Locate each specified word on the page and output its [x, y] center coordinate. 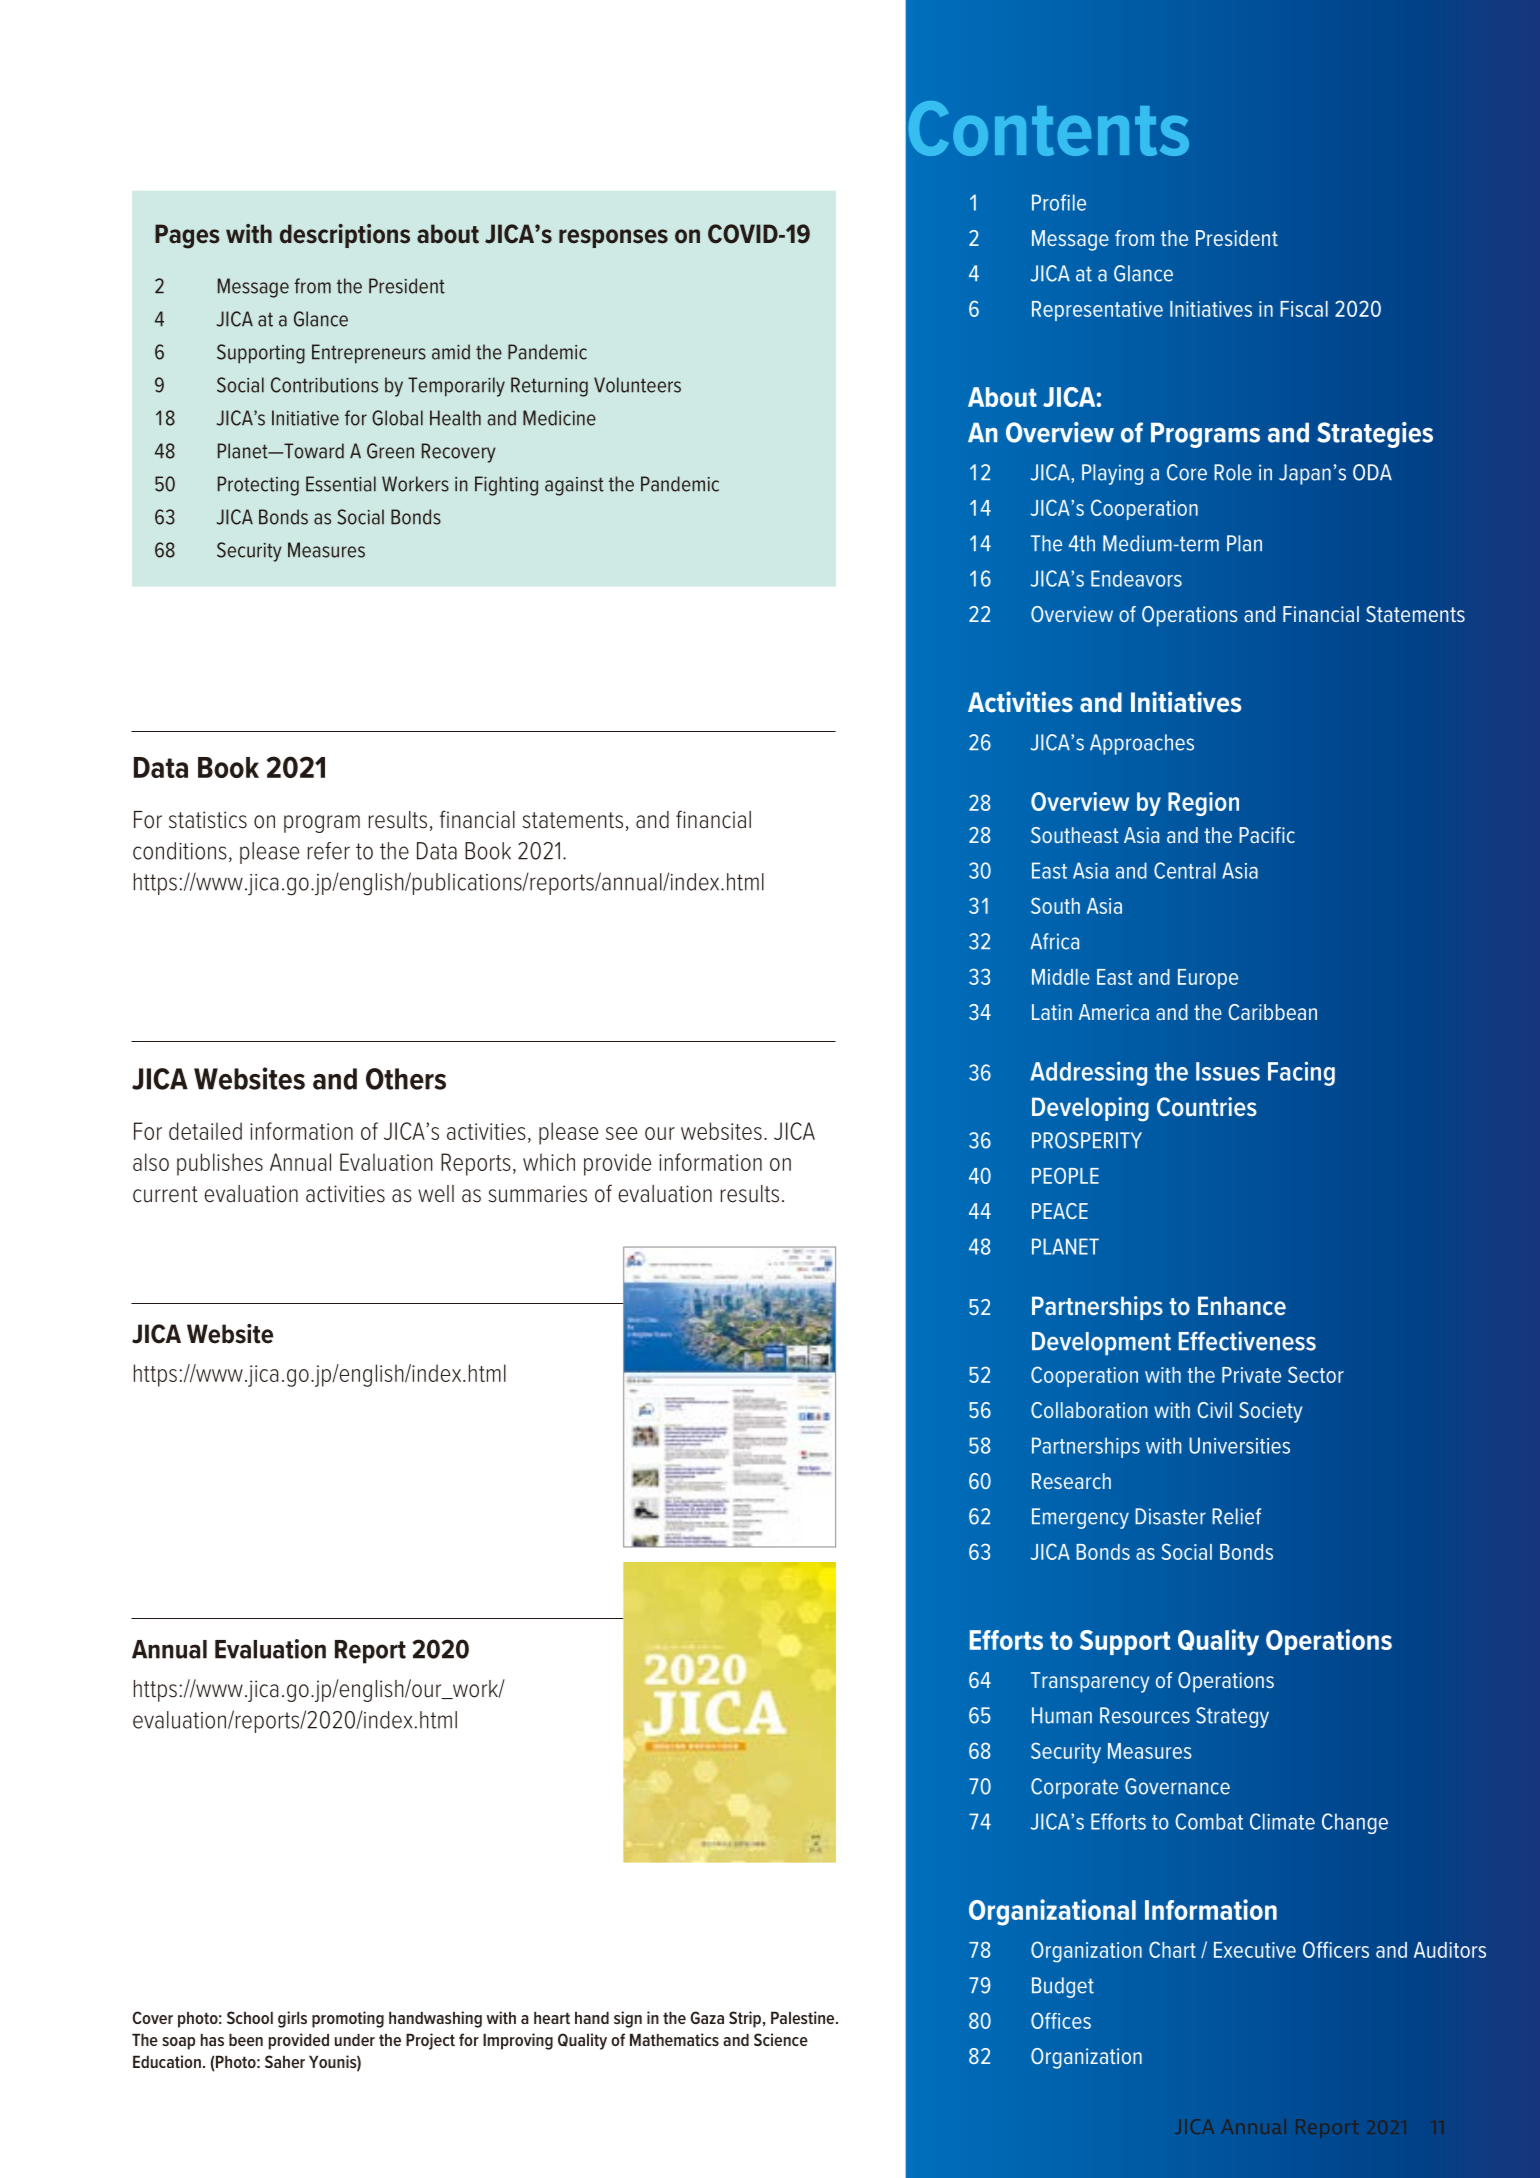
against [574, 486]
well [436, 1194]
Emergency [1080, 1518]
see [621, 1133]
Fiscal [1304, 309]
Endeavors [1136, 578]
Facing [1301, 1073]
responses [613, 238]
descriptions [345, 236]
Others [406, 1079]
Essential [341, 484]
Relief [1236, 1516]
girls [292, 2019]
